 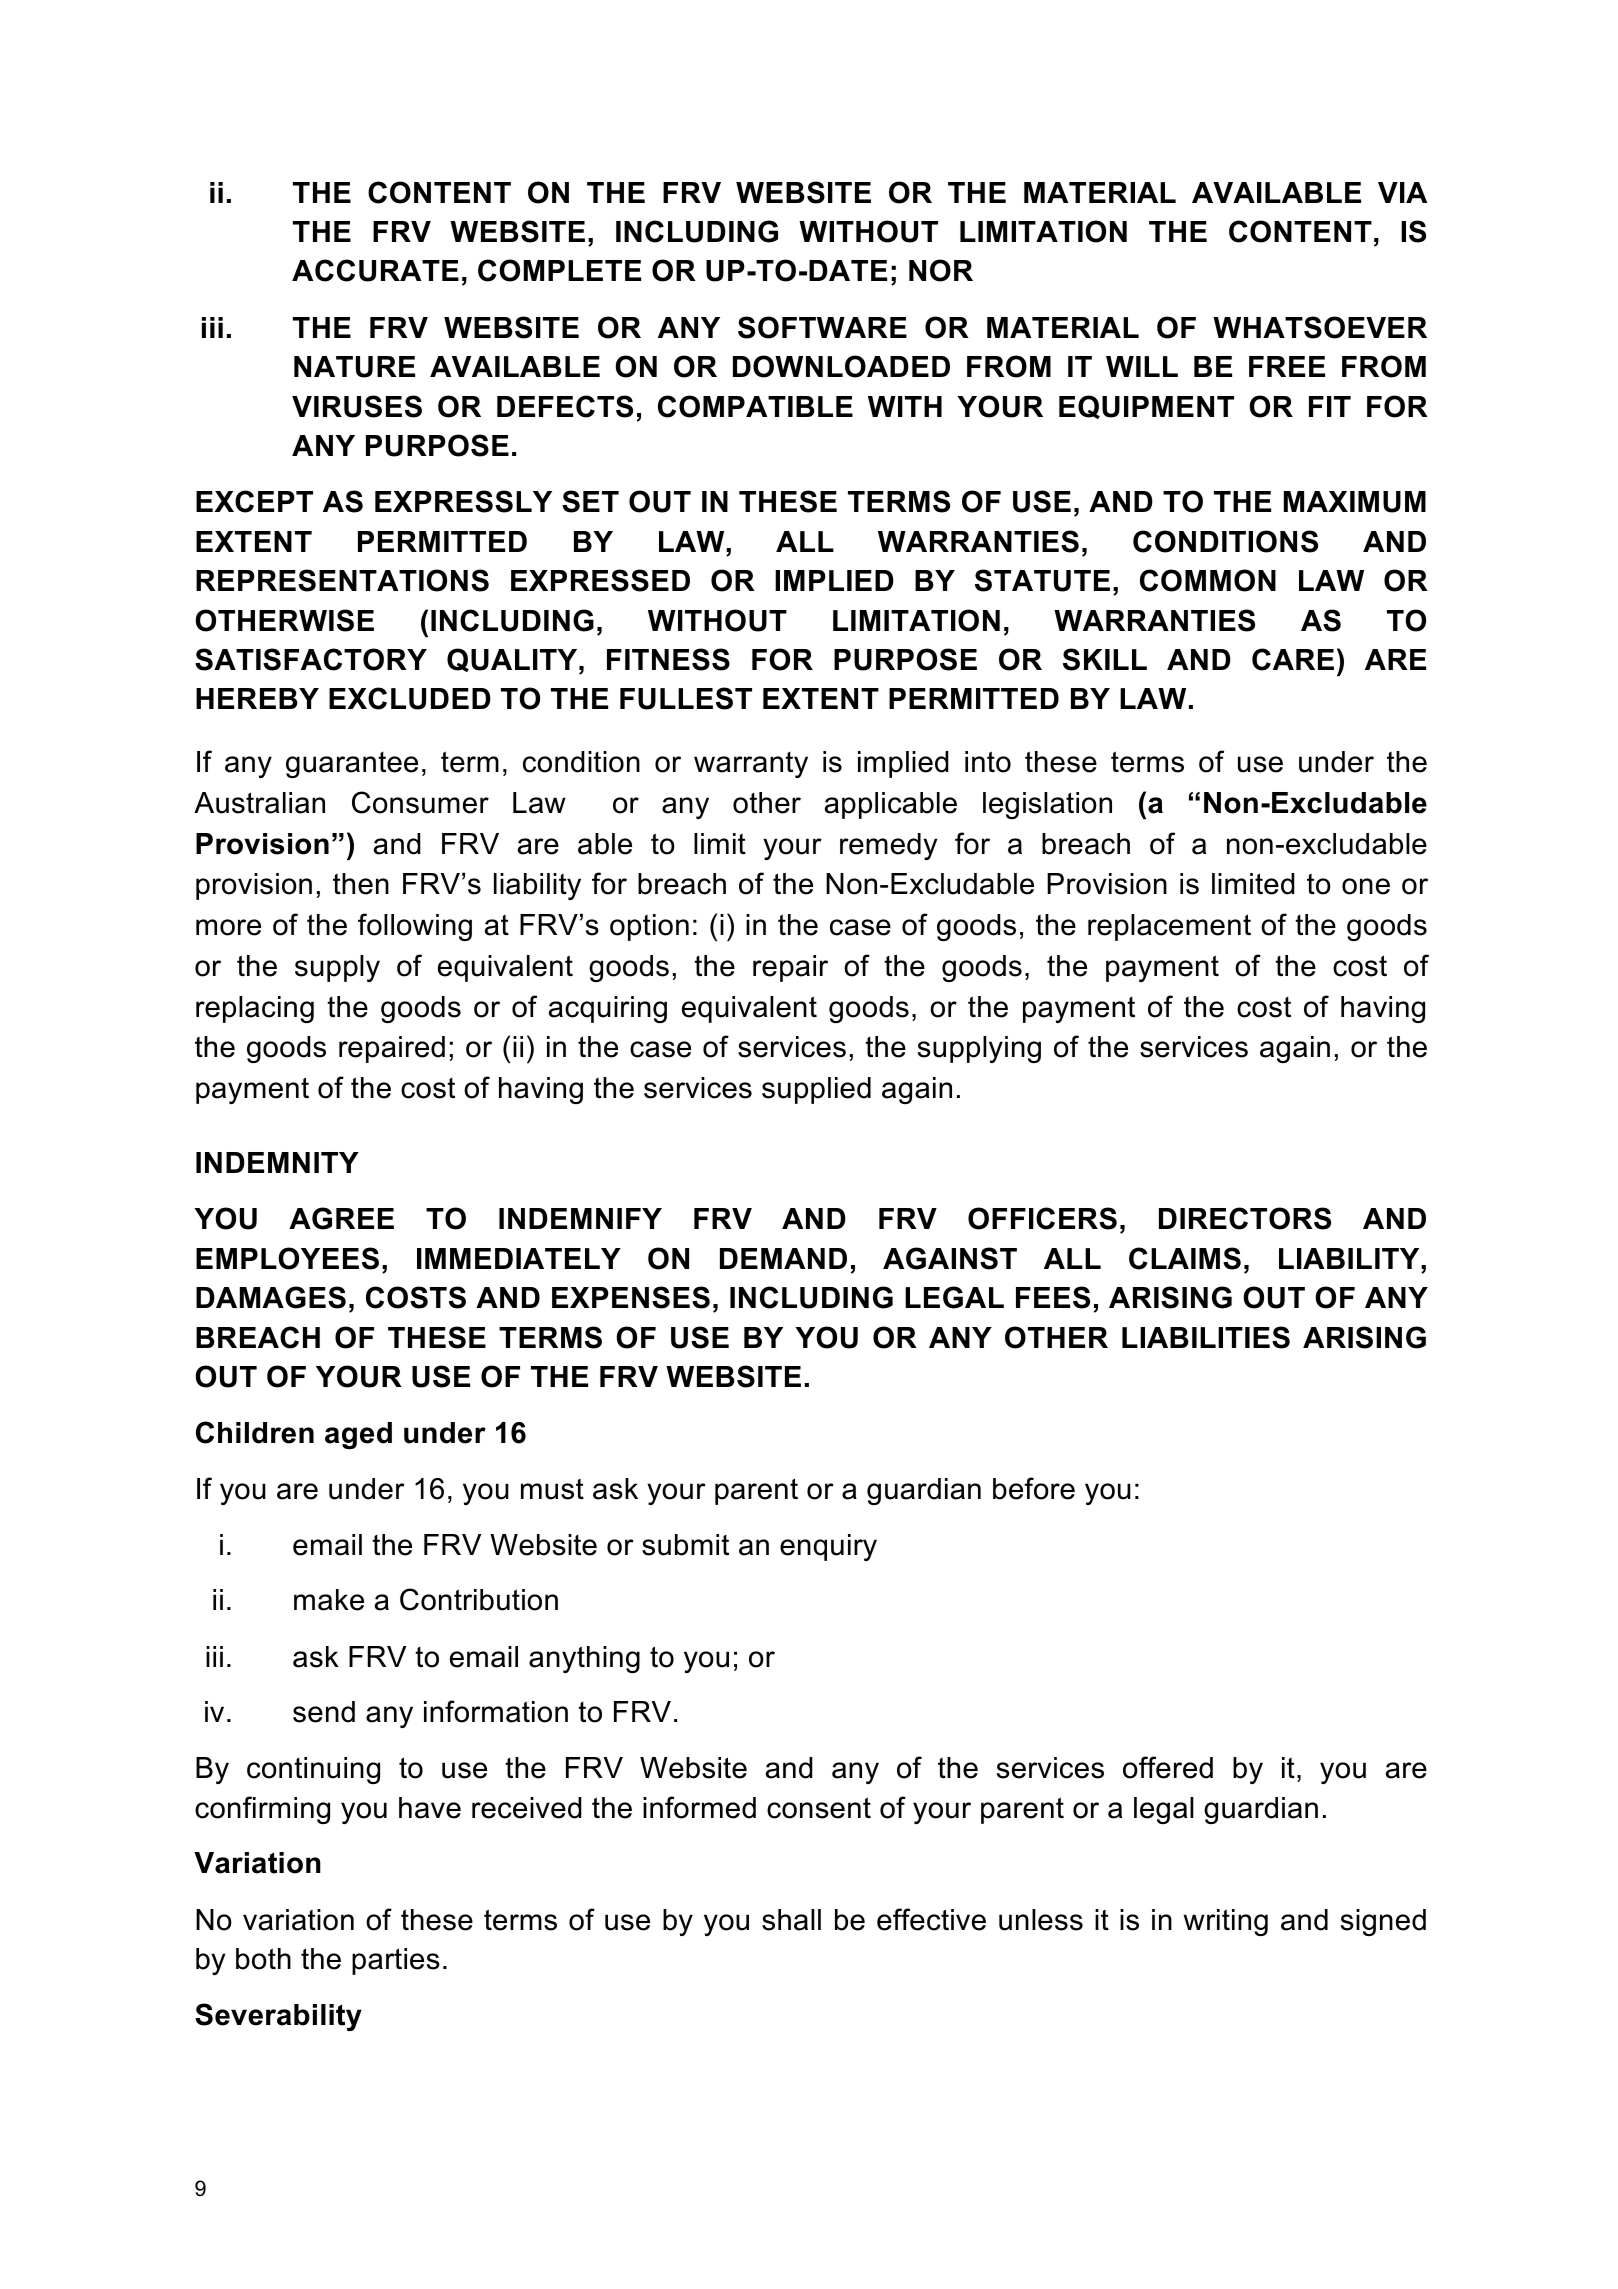 What do you see at coordinates (1366, 886) in the screenshot?
I see `one` at bounding box center [1366, 886].
